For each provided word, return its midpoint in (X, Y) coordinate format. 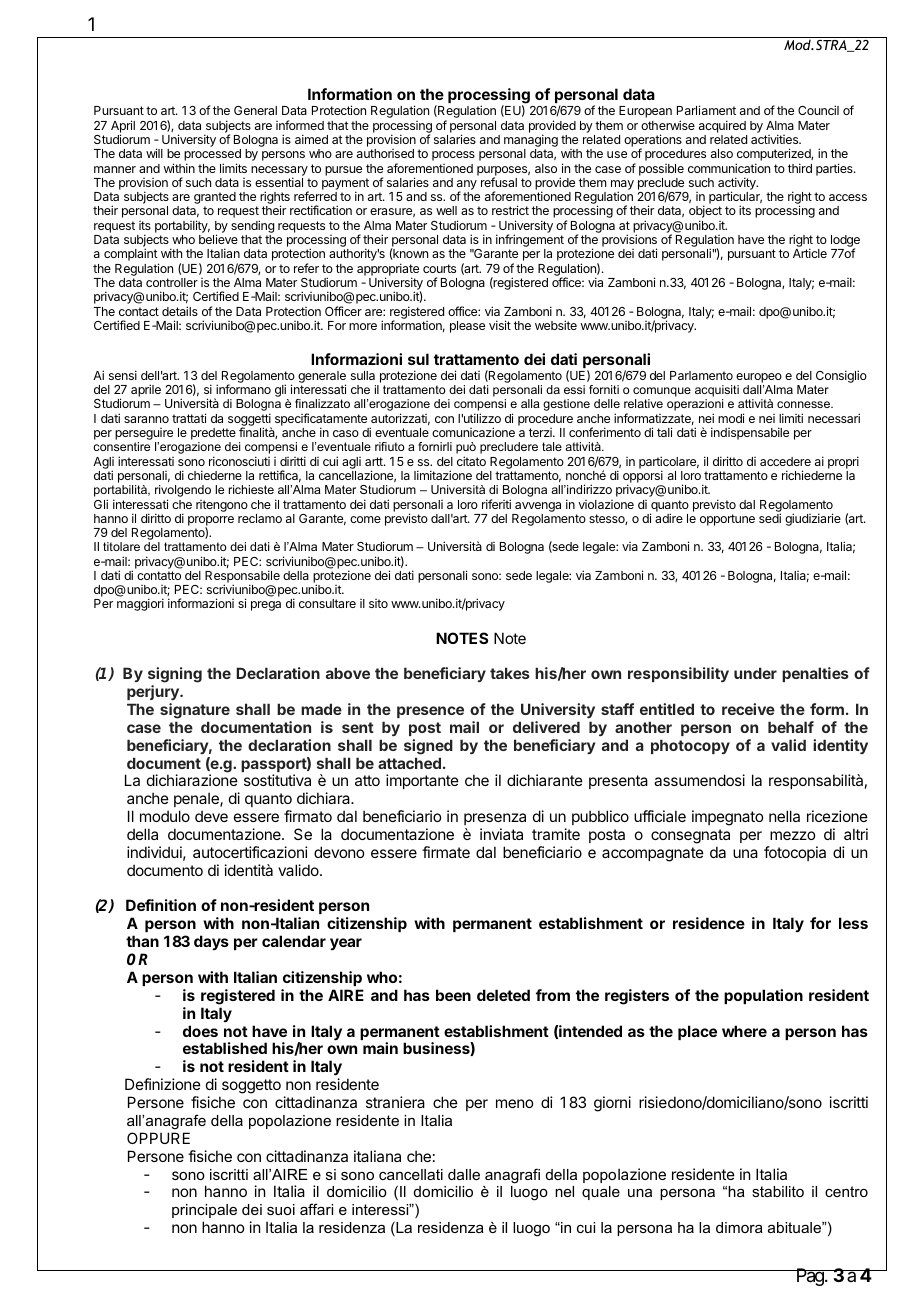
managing (531, 142)
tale (552, 446)
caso (346, 433)
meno (514, 1103)
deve (211, 816)
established (225, 1048)
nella (784, 816)
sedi (770, 518)
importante (422, 781)
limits (233, 168)
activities (776, 139)
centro (846, 1191)
